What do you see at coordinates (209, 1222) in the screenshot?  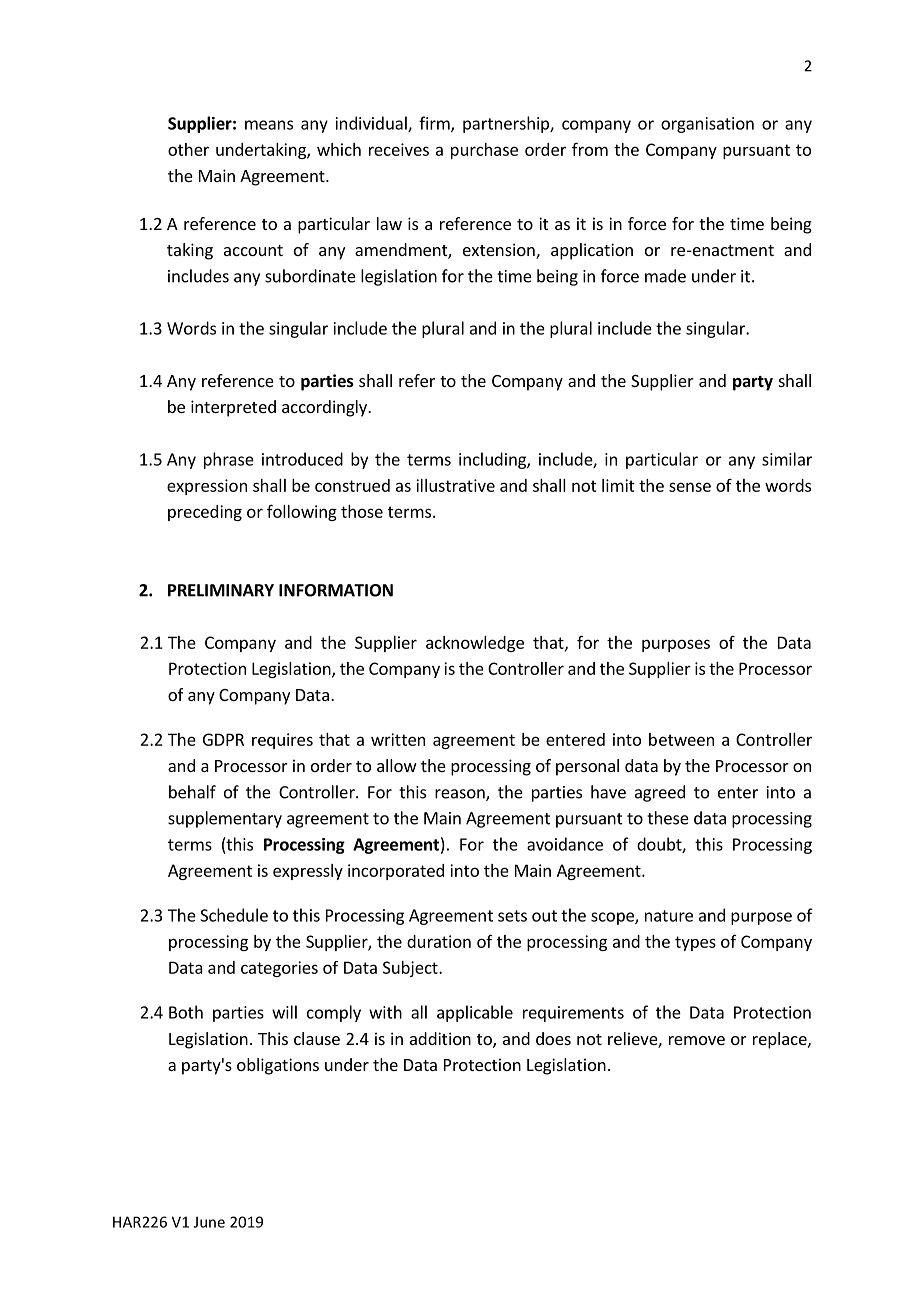 I see `June` at bounding box center [209, 1222].
